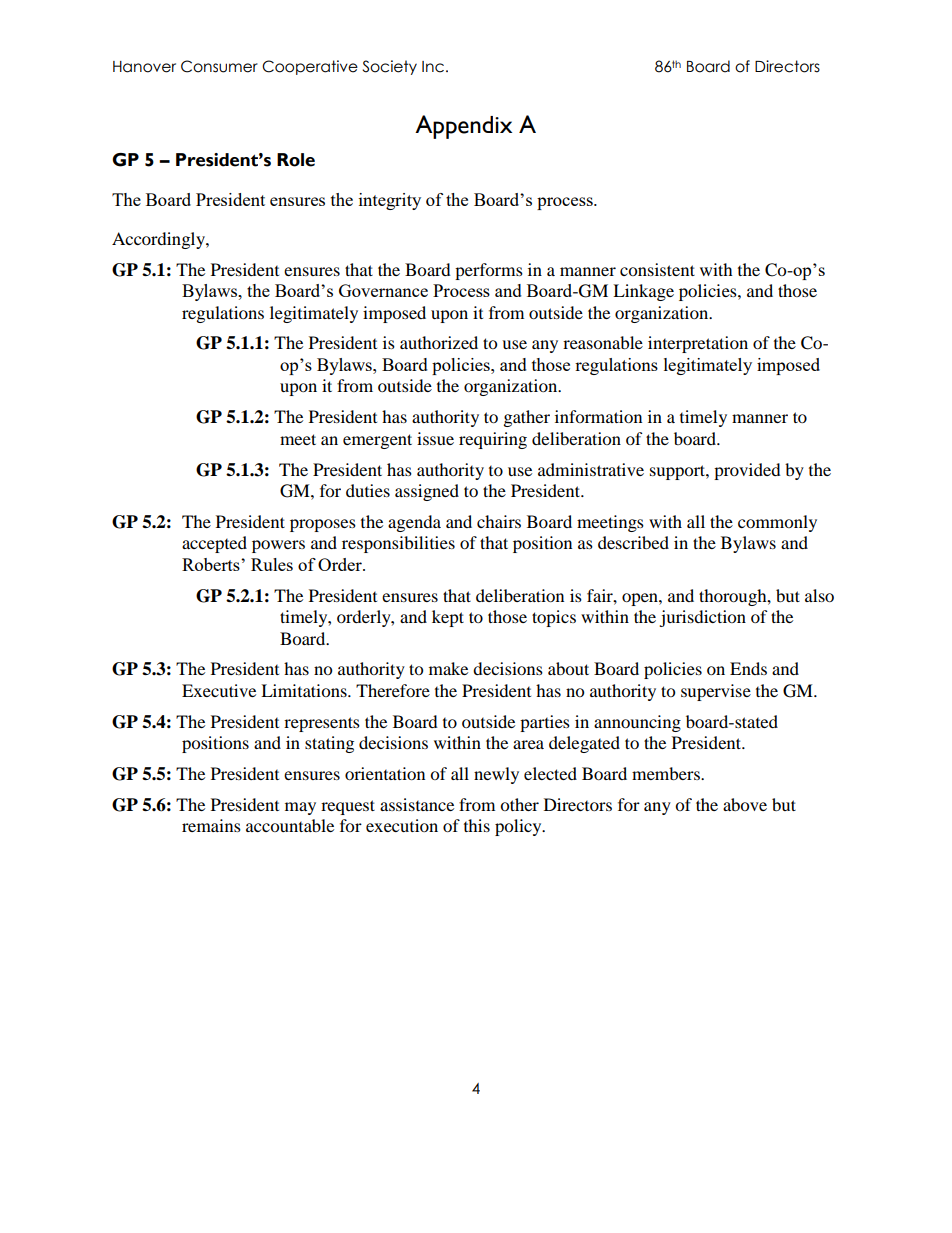 The width and height of the screenshot is (952, 1233). I want to click on Inc, so click(433, 67).
